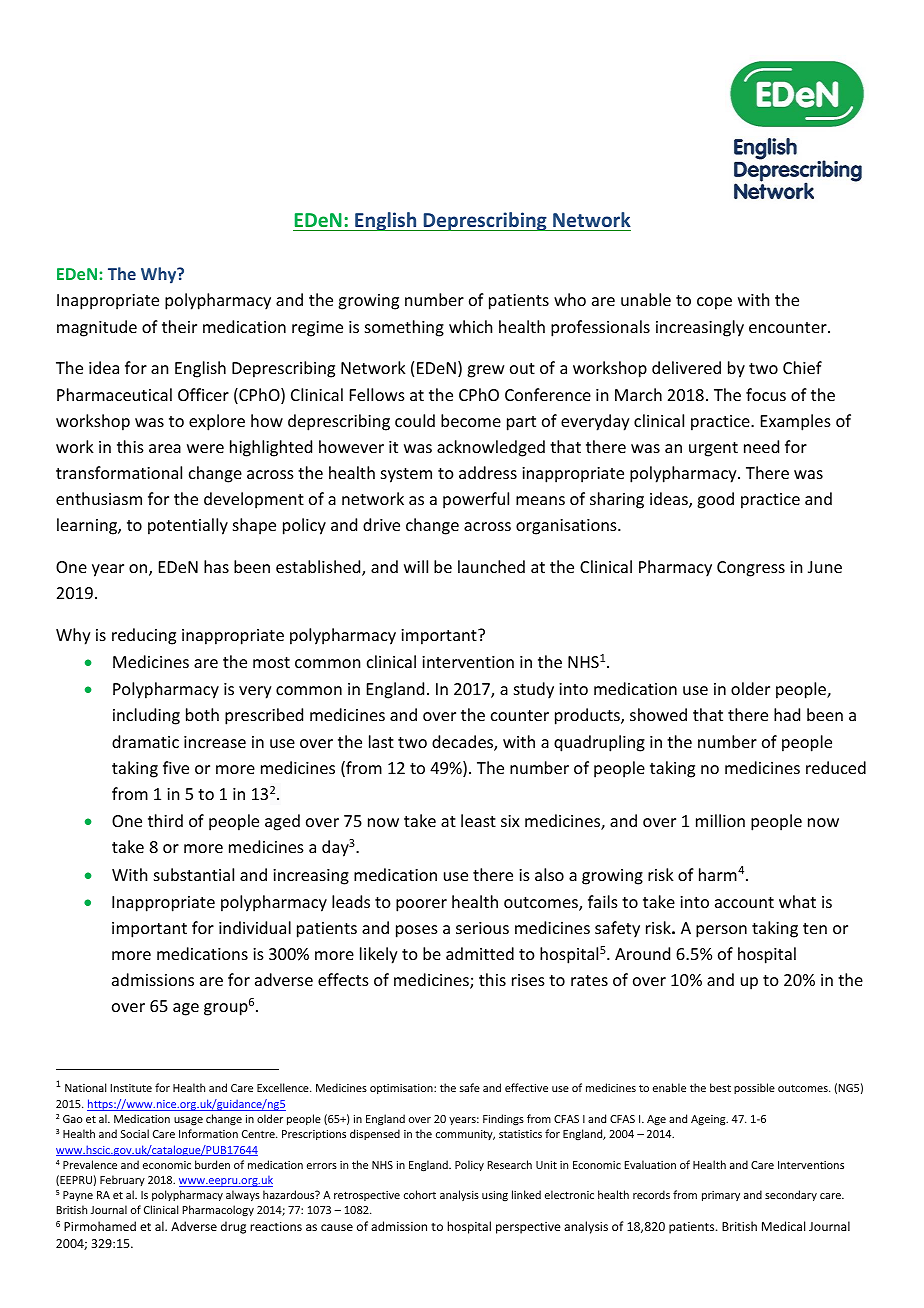  Describe the element at coordinates (122, 1180) in the page. I see `February` at that location.
